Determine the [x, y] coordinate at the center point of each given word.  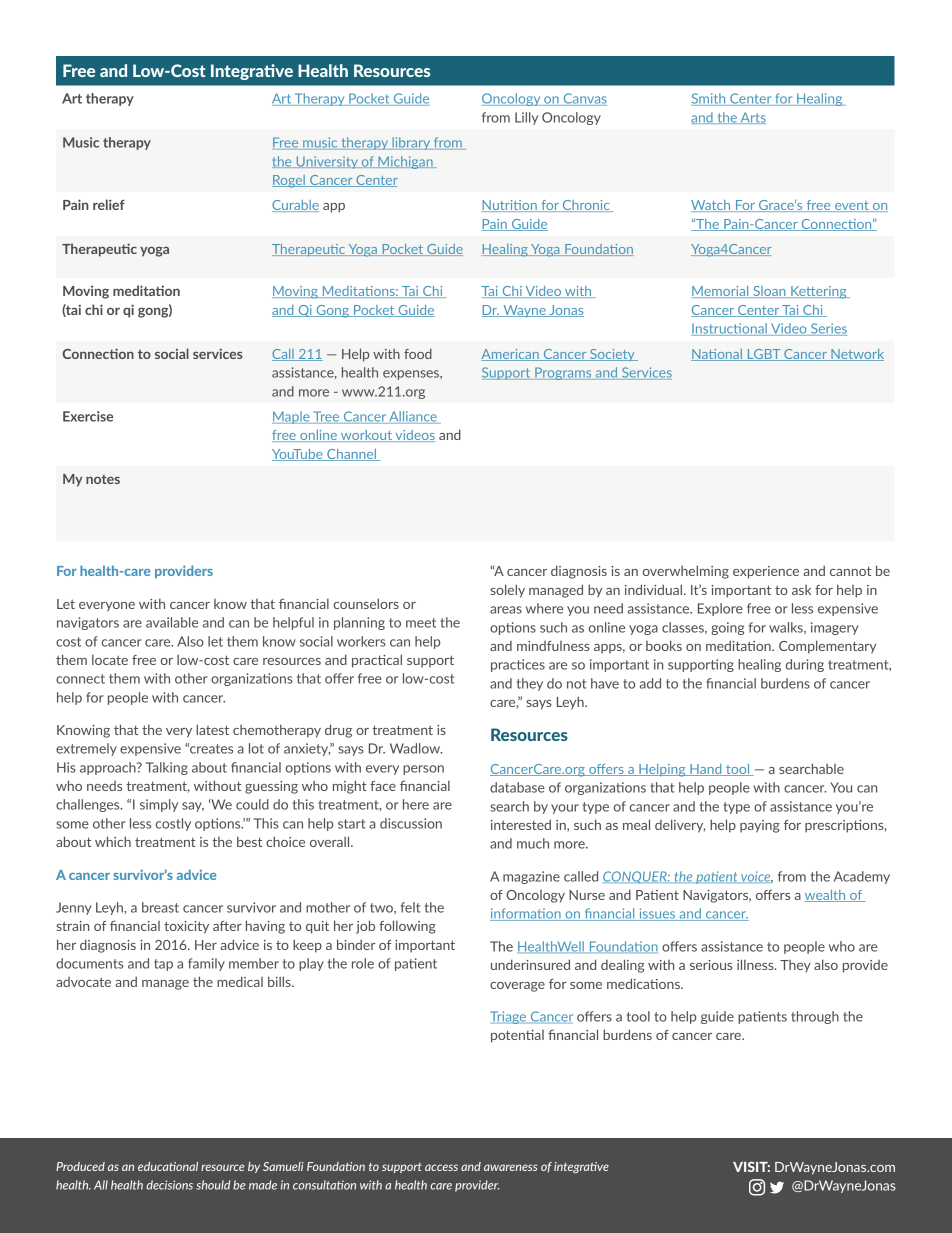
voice [756, 877]
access [441, 1167]
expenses [412, 375]
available [172, 622]
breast [160, 907]
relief [109, 204]
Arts [752, 118]
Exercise [88, 416]
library [411, 143]
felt [410, 907]
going [727, 628]
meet [421, 623]
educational [168, 1166]
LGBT [764, 355]
